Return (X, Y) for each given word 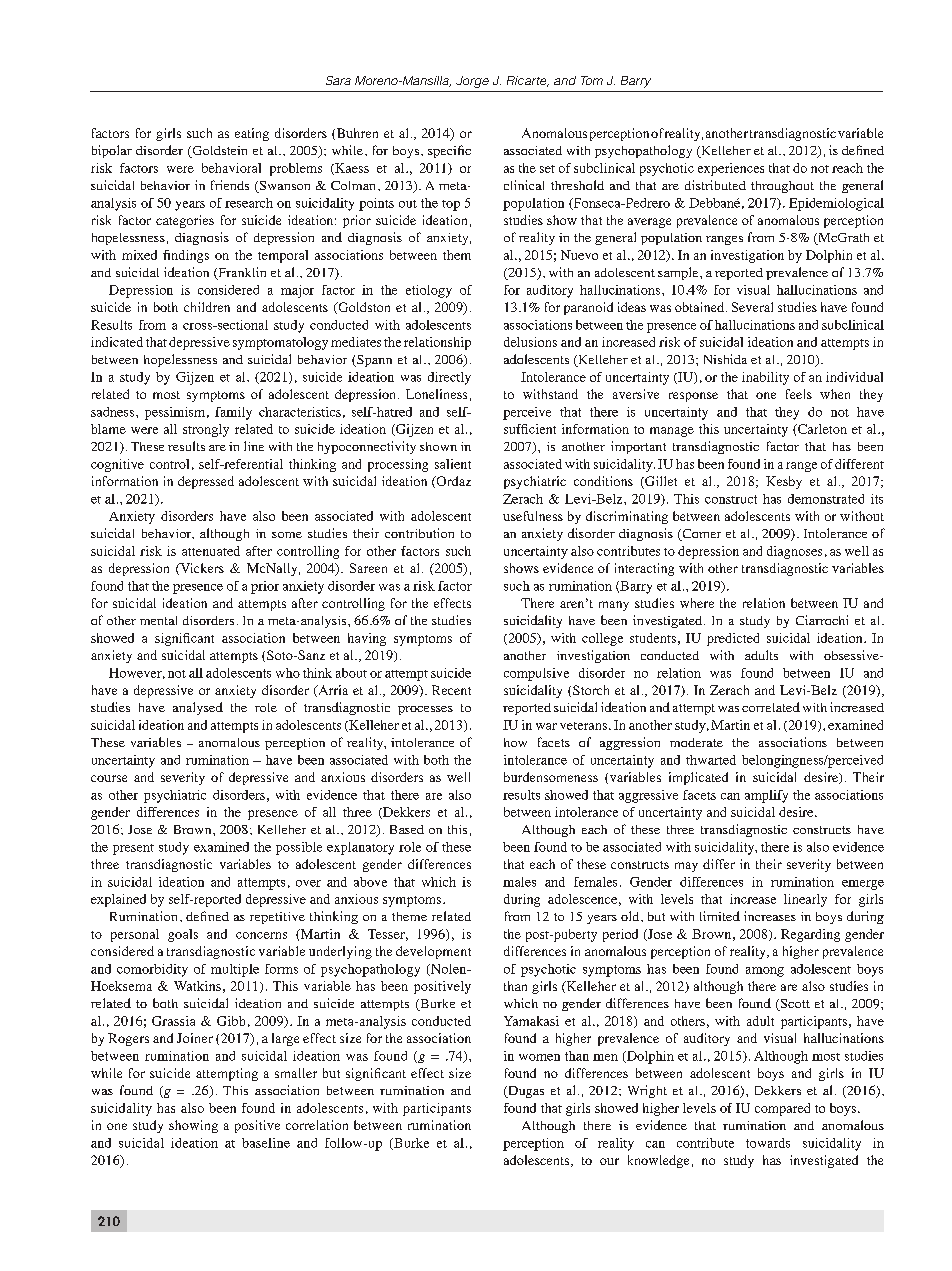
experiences (731, 169)
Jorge (472, 82)
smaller (296, 1073)
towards (768, 1143)
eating (252, 134)
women (539, 1057)
